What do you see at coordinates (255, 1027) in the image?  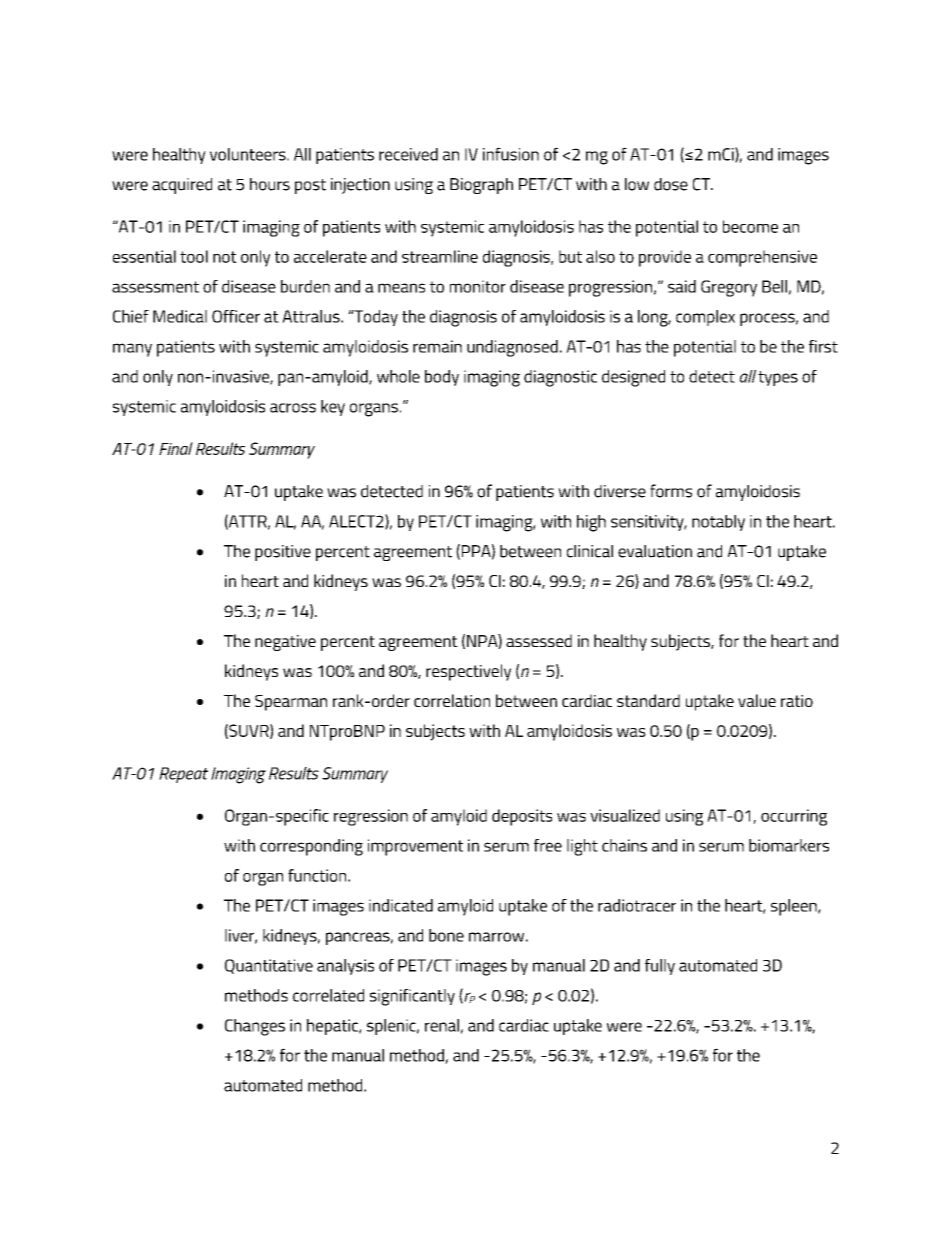 I see `Changes` at bounding box center [255, 1027].
